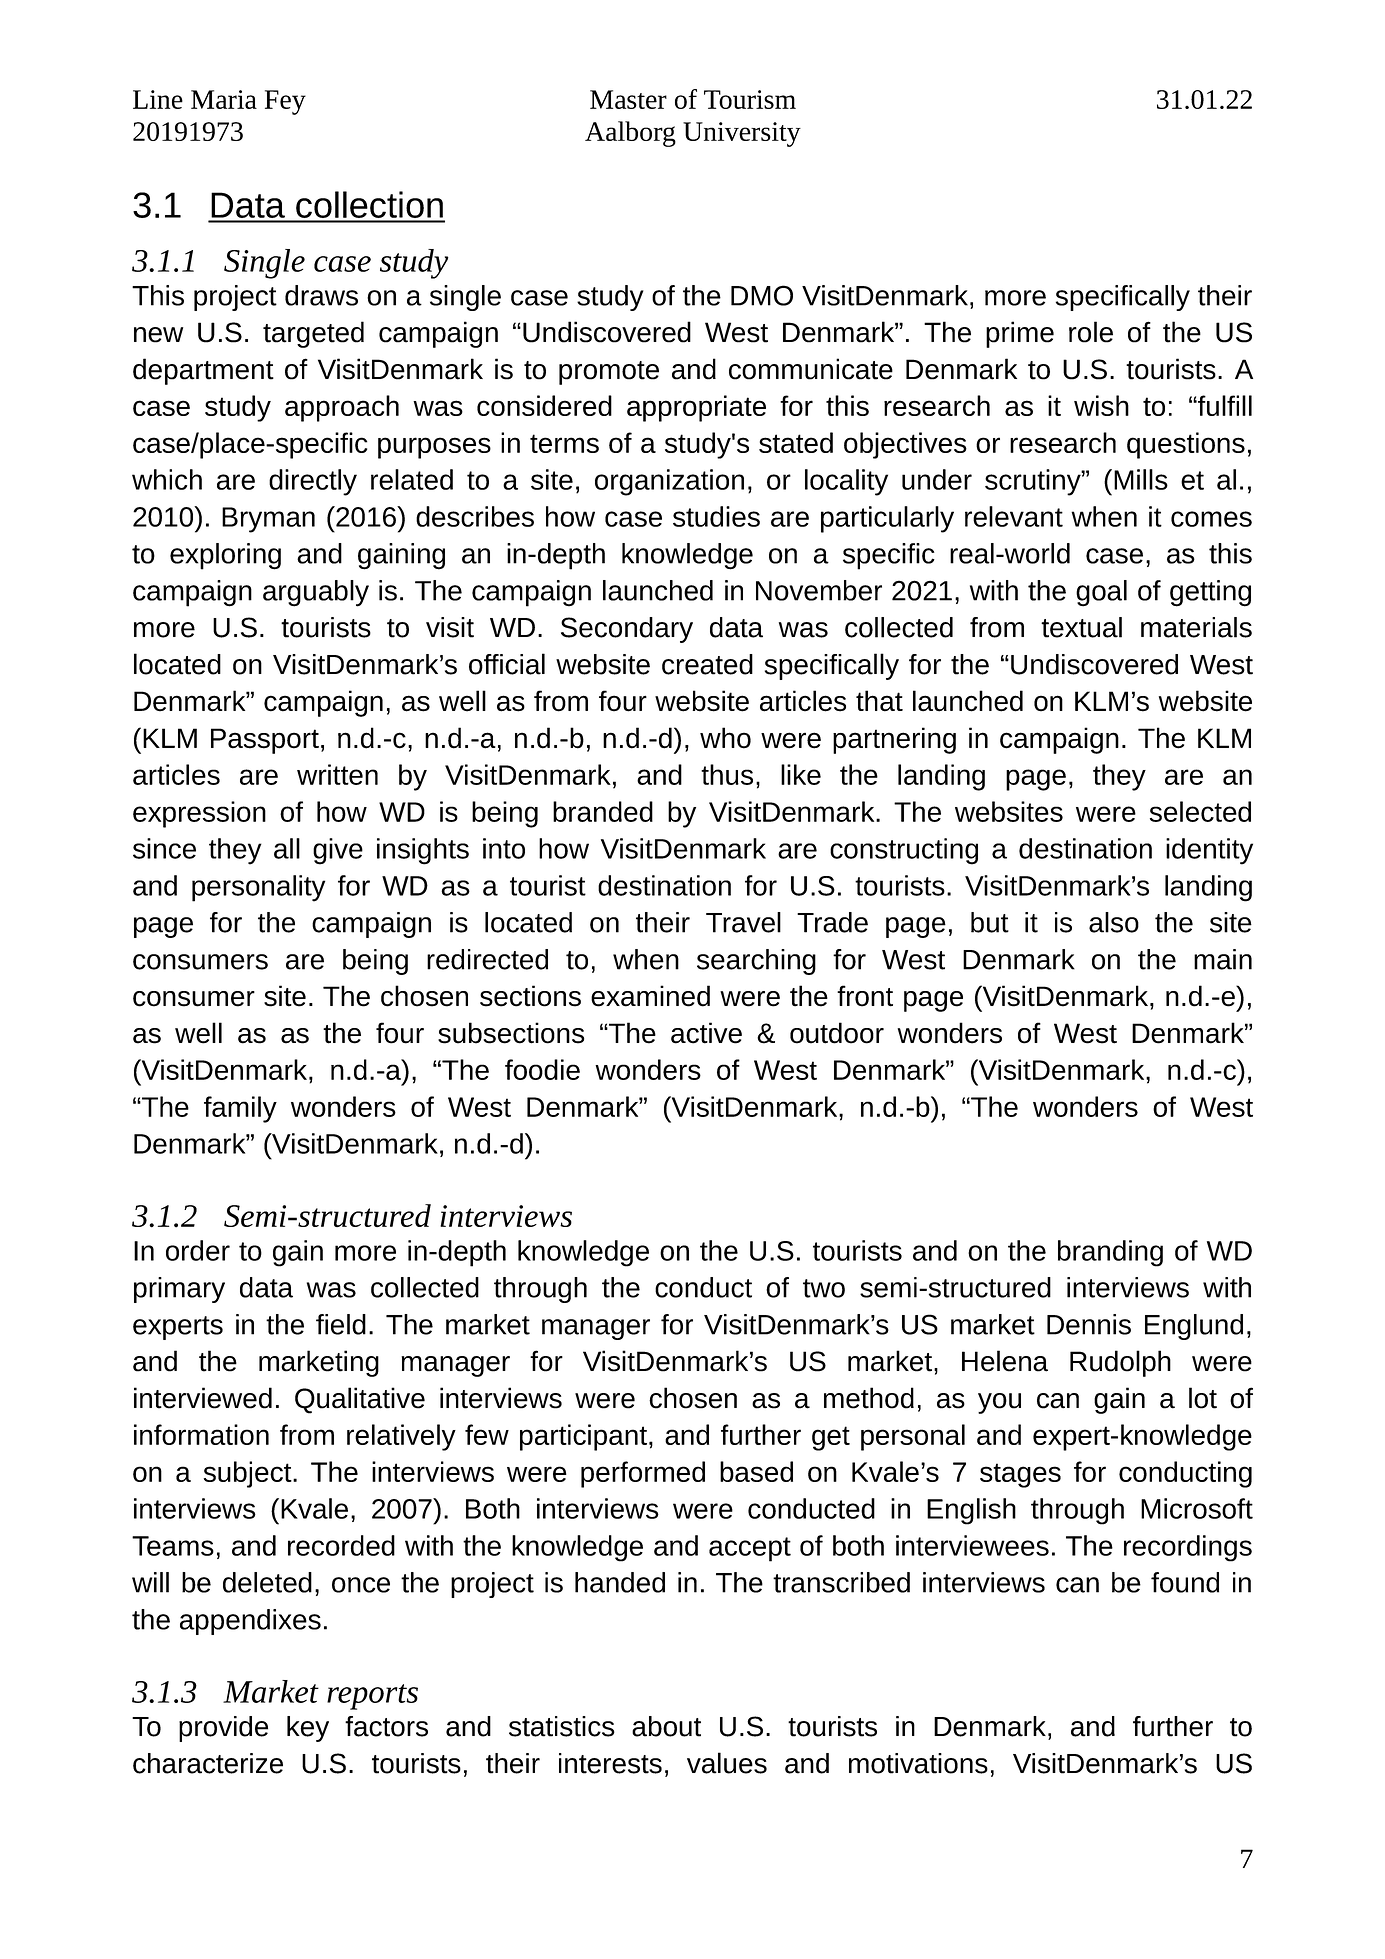 This screenshot has width=1385, height=1959. I want to click on goal, so click(1101, 593).
